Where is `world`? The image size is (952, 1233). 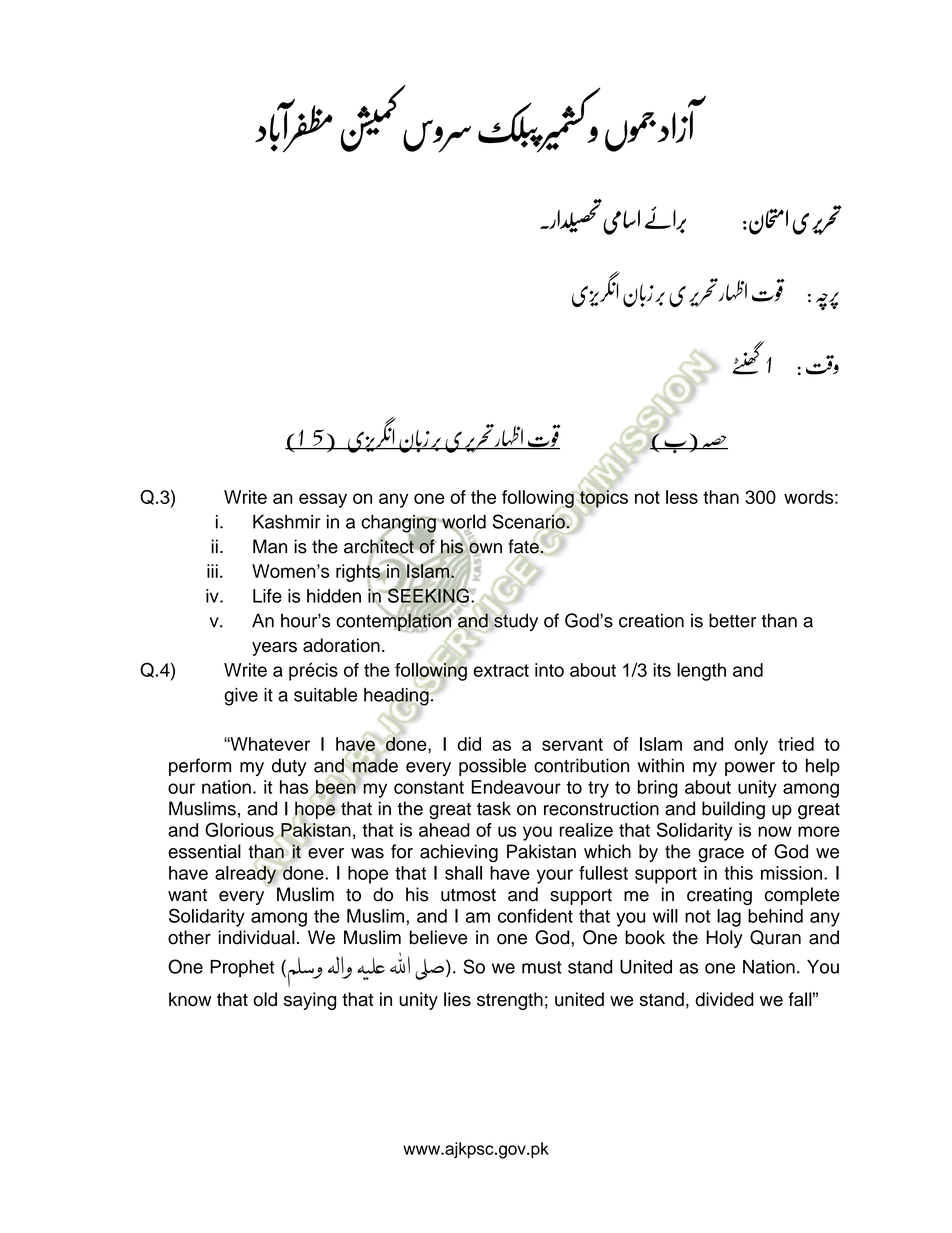
world is located at coordinates (463, 522).
